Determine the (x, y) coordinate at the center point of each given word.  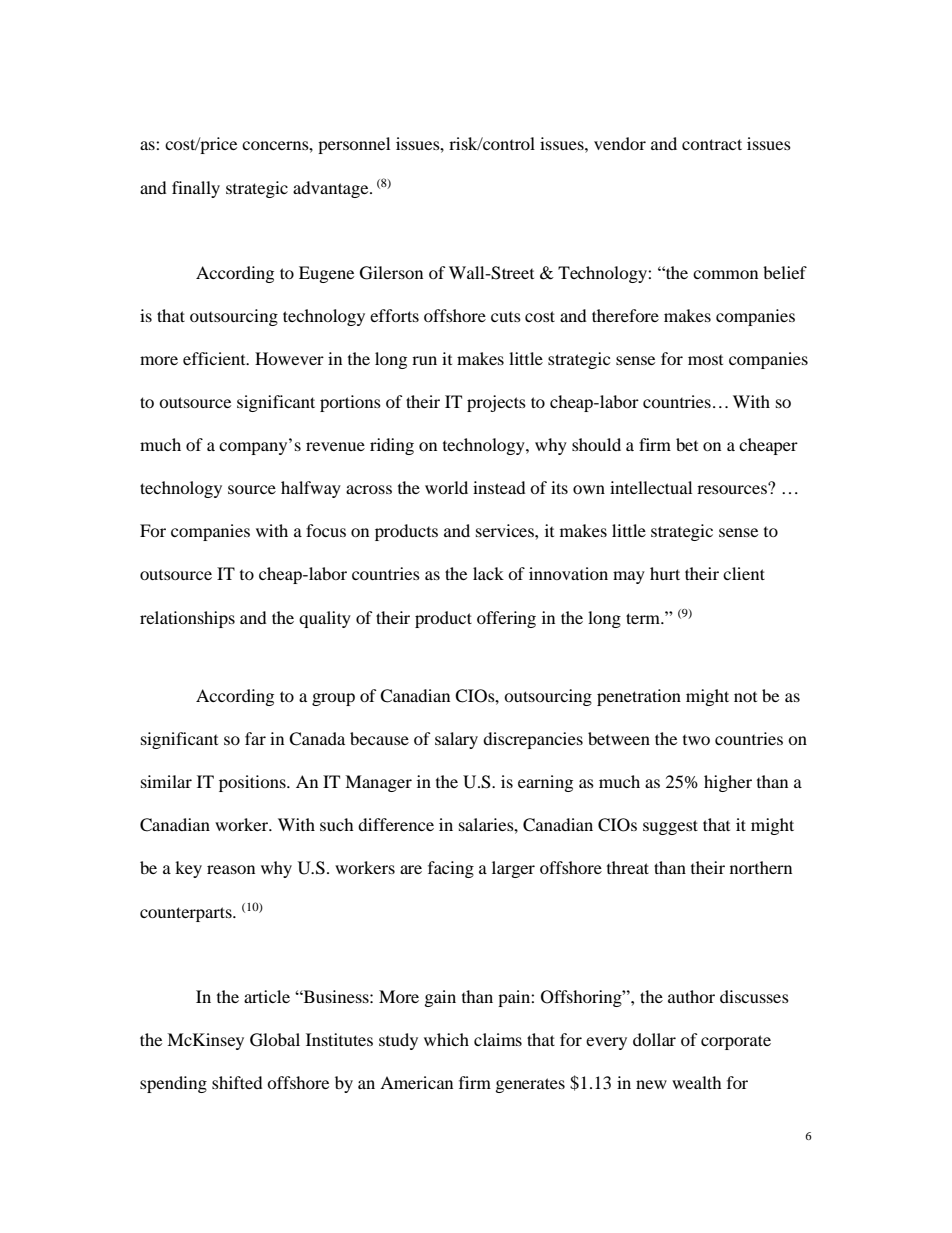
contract (712, 144)
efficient (215, 358)
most (705, 360)
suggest (670, 827)
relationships (187, 619)
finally (196, 189)
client (744, 573)
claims (498, 1039)
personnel (354, 145)
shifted (237, 1082)
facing (451, 869)
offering (506, 619)
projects (496, 403)
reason (231, 869)
